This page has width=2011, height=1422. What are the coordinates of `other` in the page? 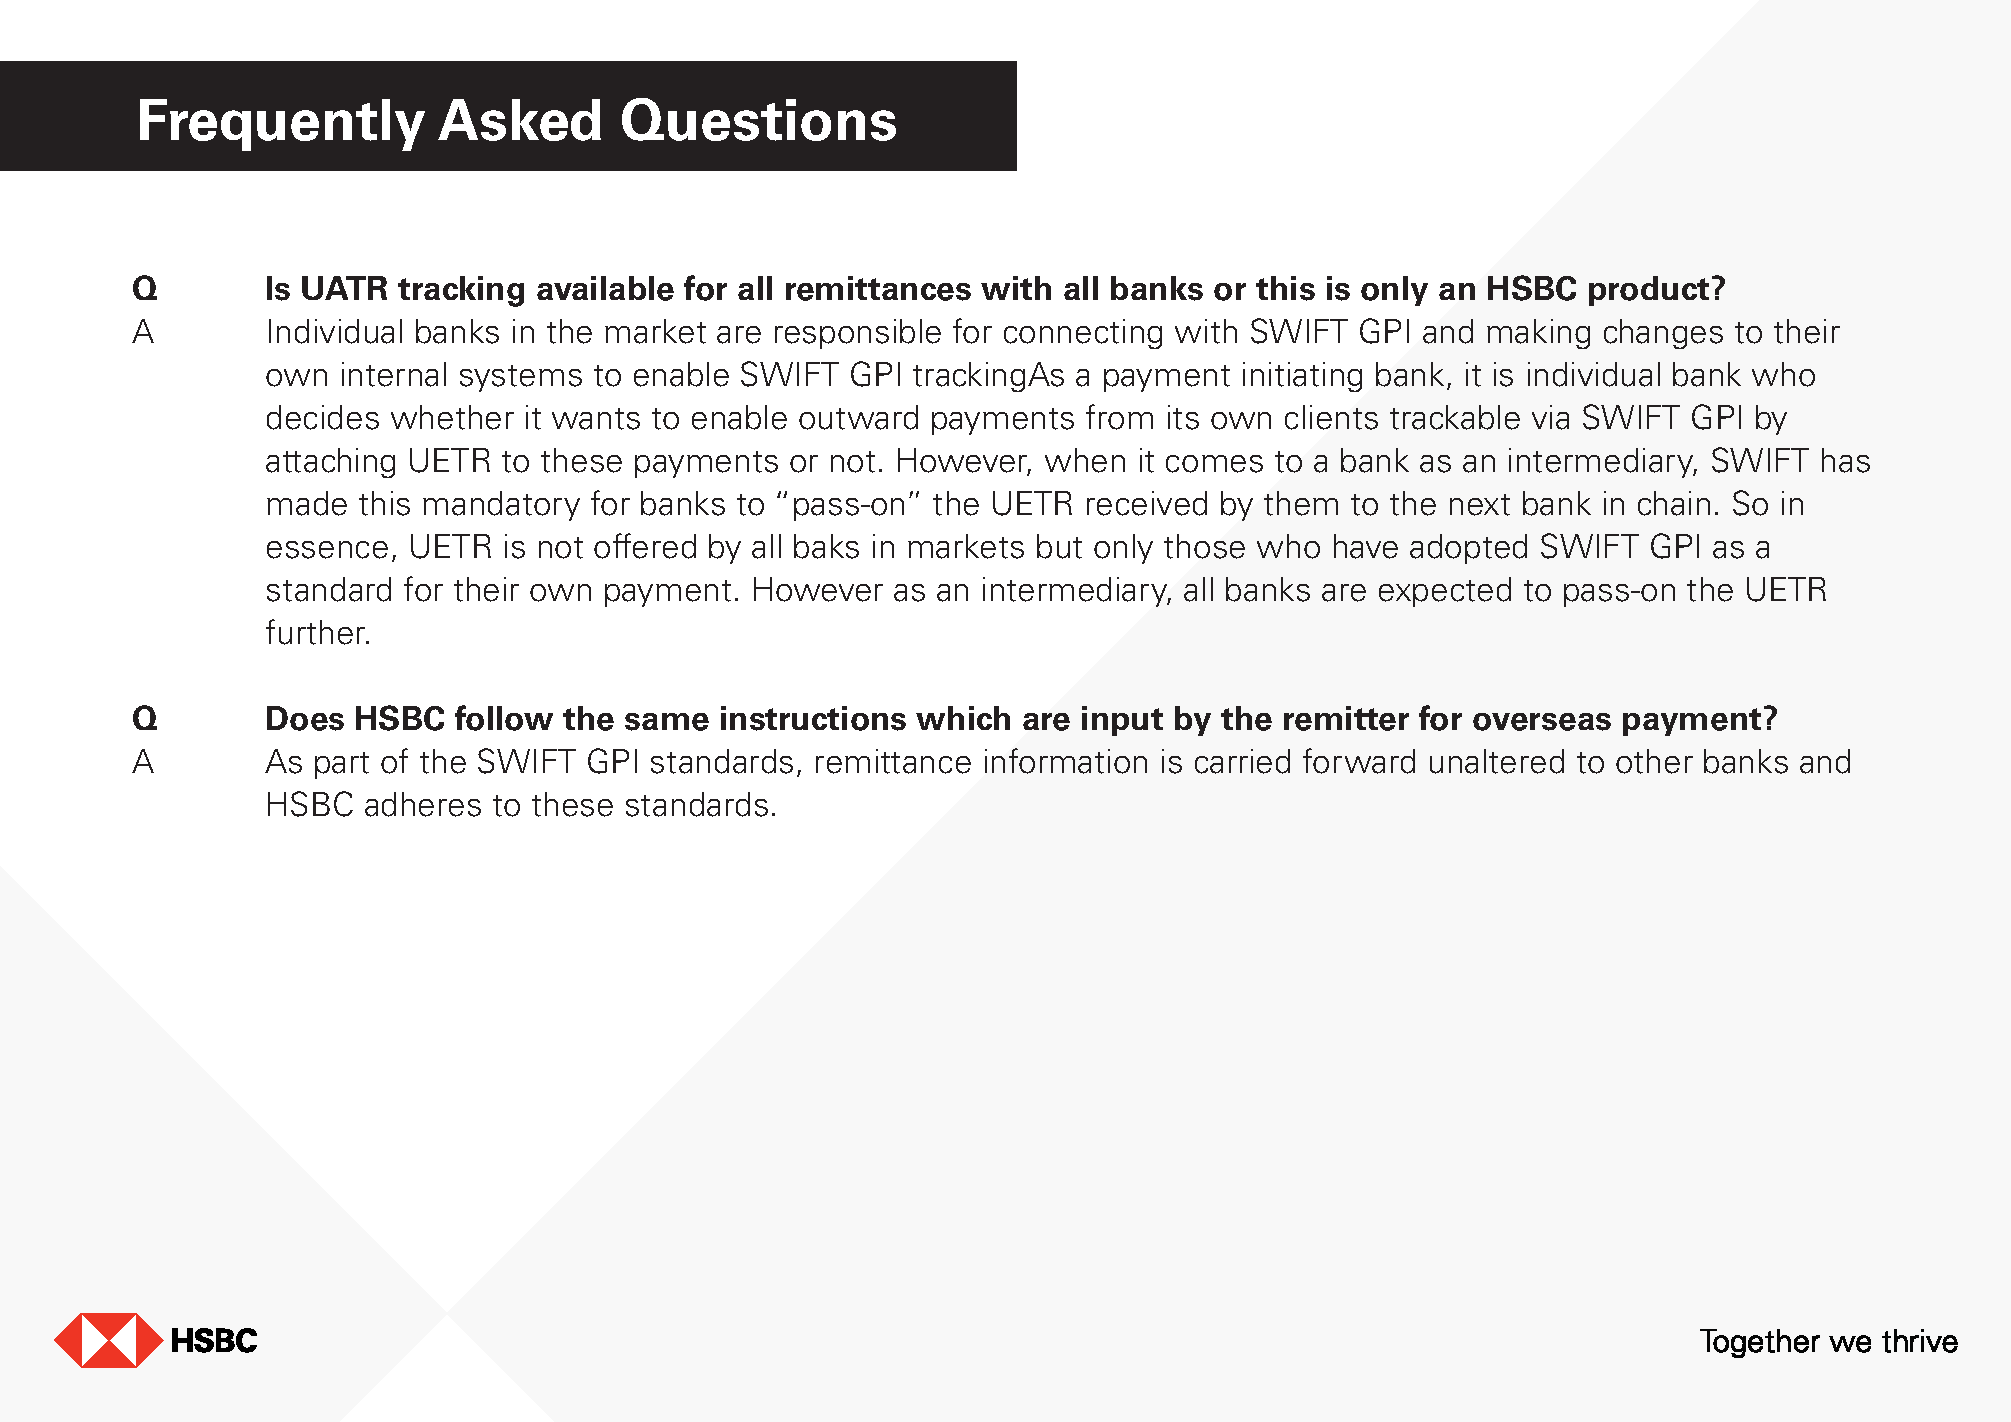 It's located at (1654, 761).
